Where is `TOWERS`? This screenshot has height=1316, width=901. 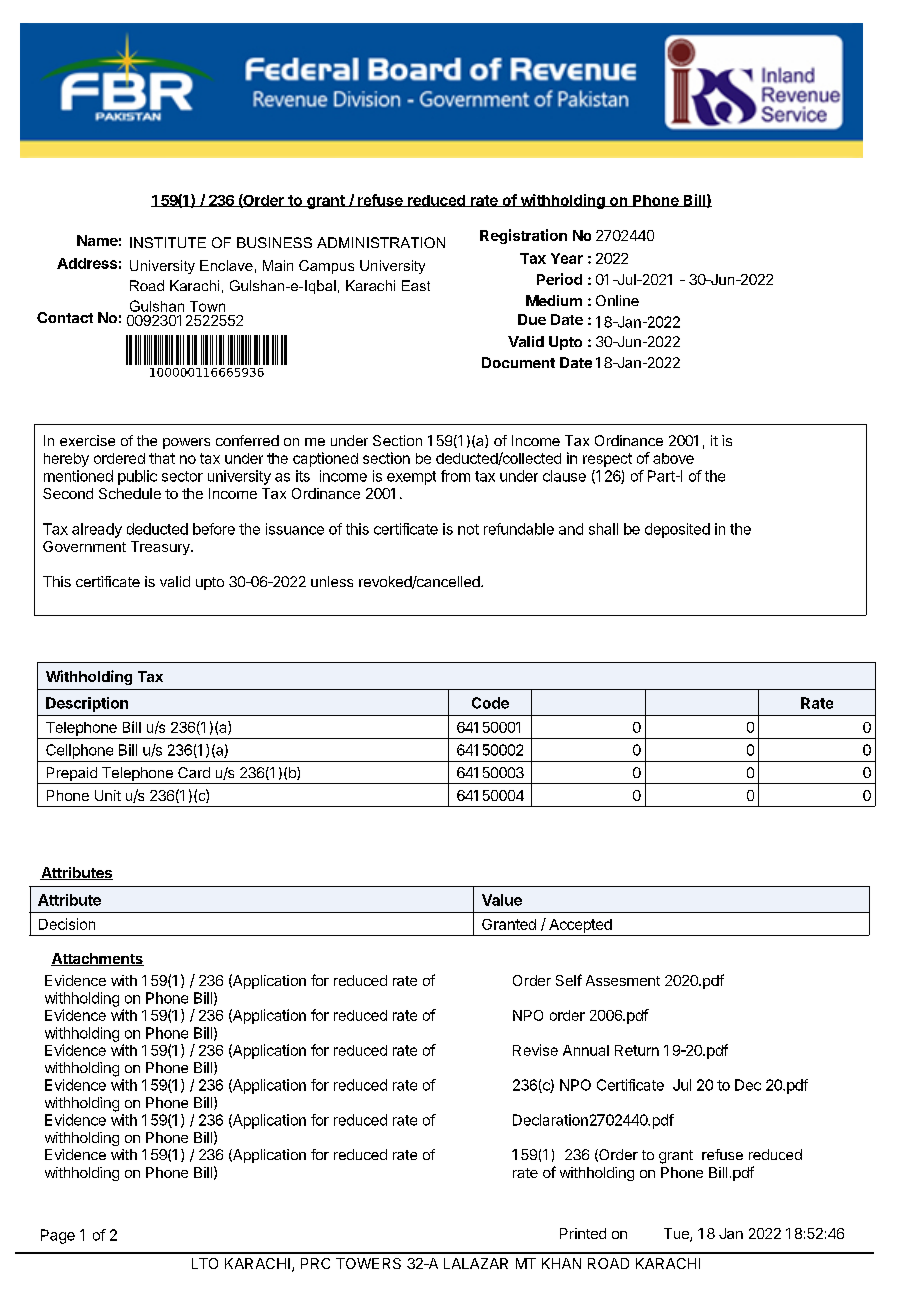 TOWERS is located at coordinates (368, 1263).
